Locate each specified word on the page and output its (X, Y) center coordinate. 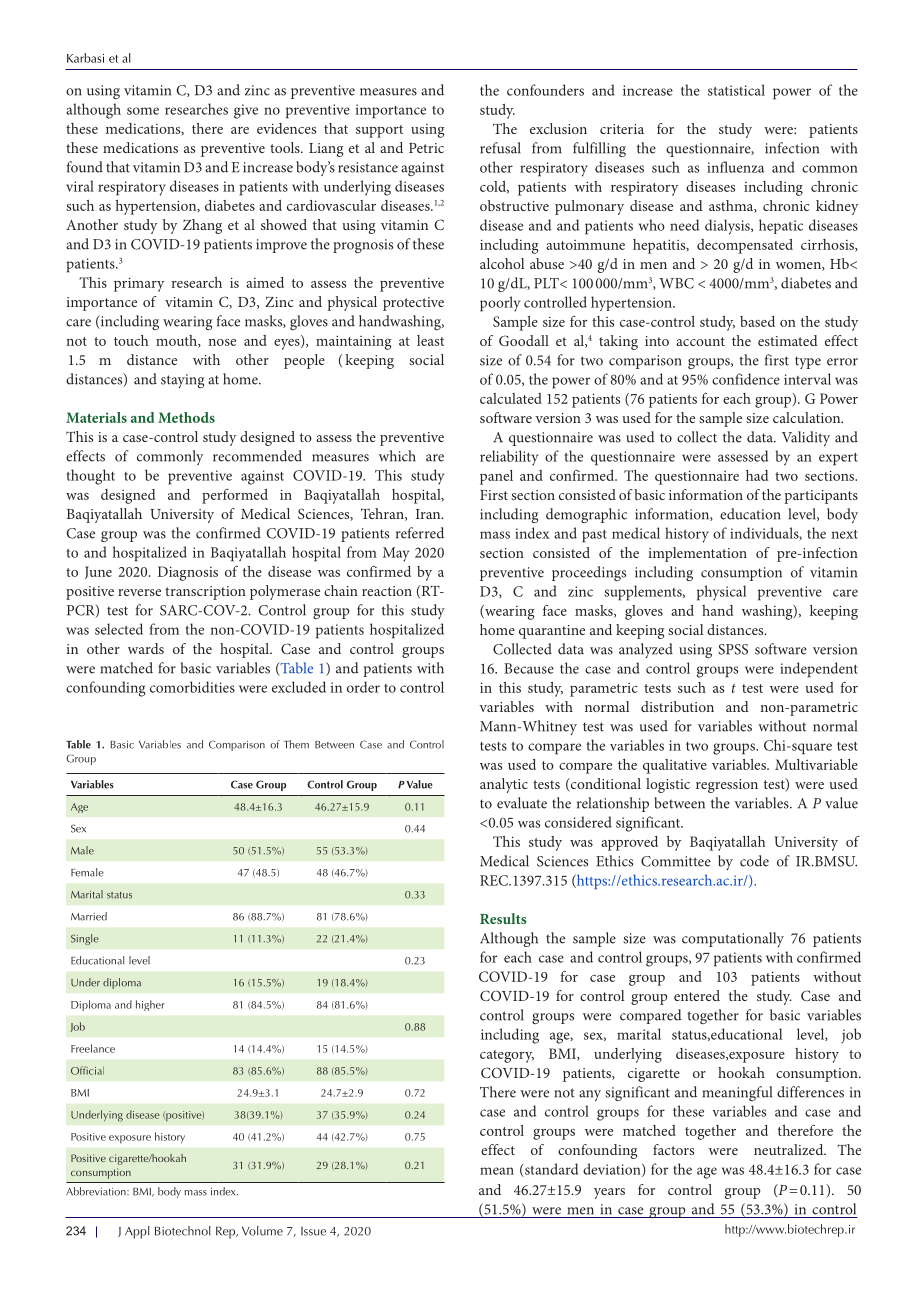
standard (550, 1170)
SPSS (733, 649)
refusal (500, 148)
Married (89, 916)
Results (503, 918)
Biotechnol (183, 1231)
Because (529, 668)
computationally (733, 939)
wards (146, 648)
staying (182, 381)
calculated (511, 398)
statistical (736, 90)
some (143, 111)
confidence (746, 379)
